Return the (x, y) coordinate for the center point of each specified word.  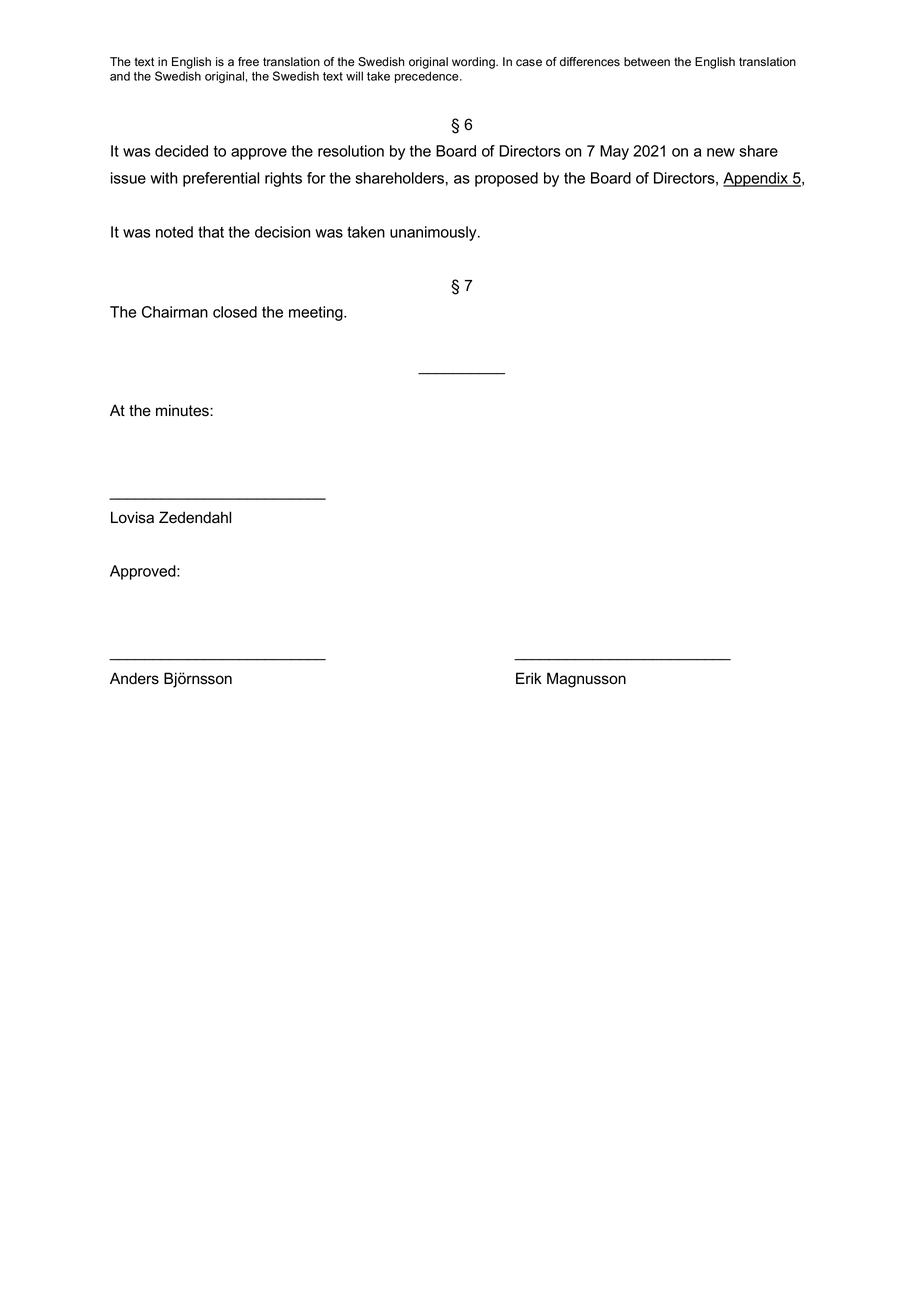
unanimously (434, 233)
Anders (134, 678)
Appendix (756, 179)
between (647, 62)
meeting (317, 313)
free (248, 61)
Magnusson (586, 680)
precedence (428, 77)
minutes (183, 410)
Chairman (175, 312)
